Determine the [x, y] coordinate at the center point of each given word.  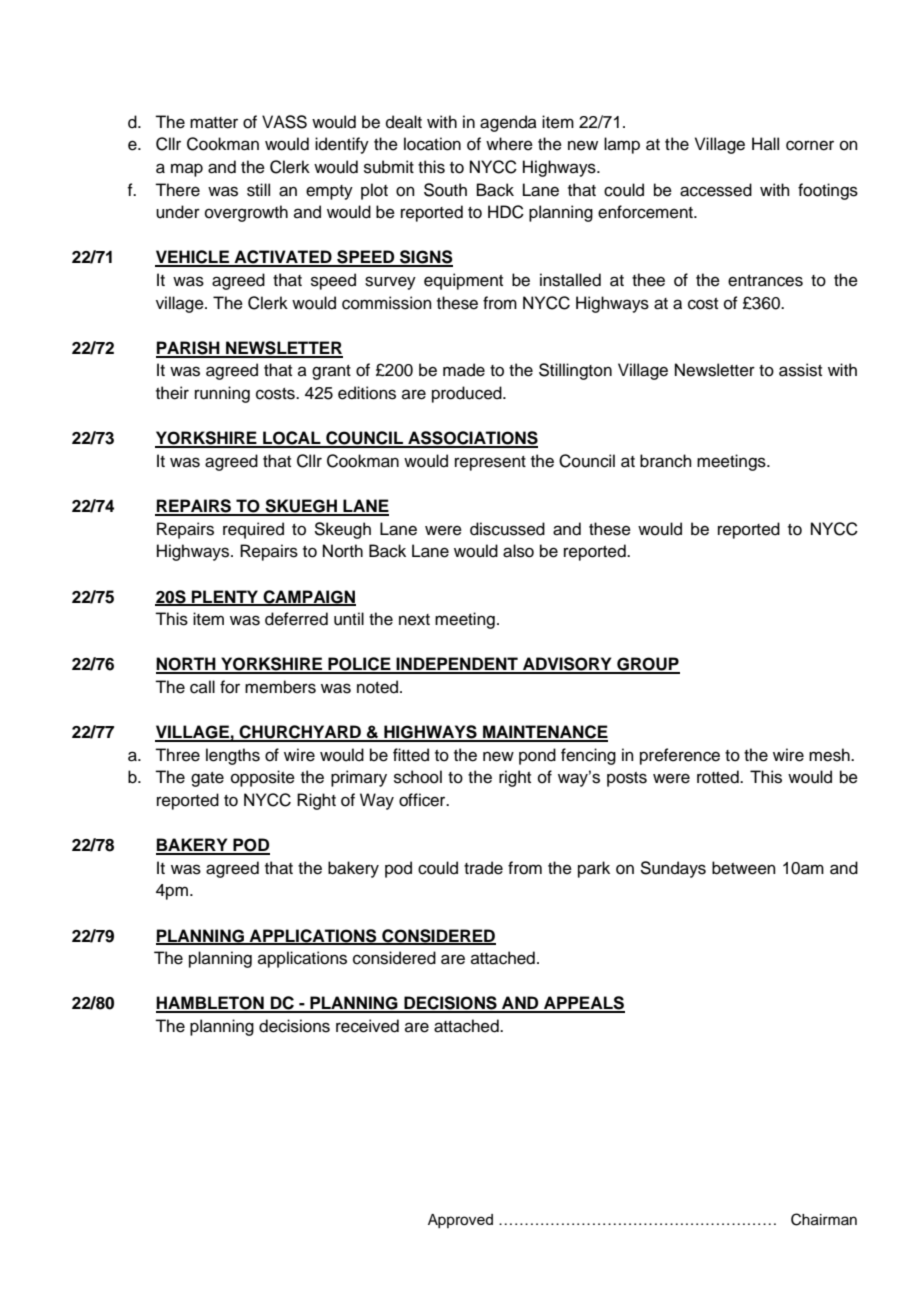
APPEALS [583, 1004]
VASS [284, 122]
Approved [460, 1221]
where [509, 144]
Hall [765, 143]
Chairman [824, 1219]
